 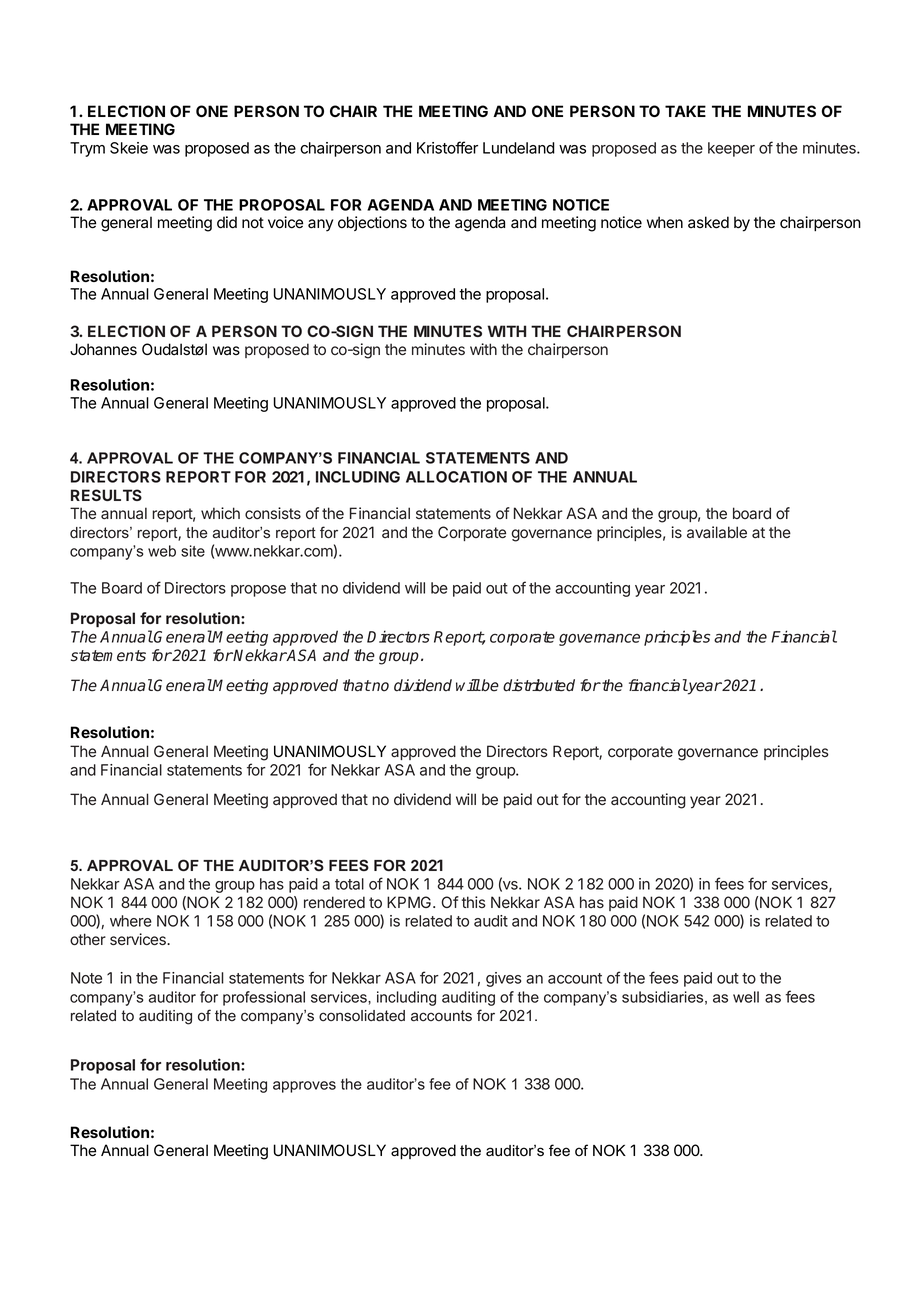 What do you see at coordinates (685, 111) in the page?
I see `TAKE` at bounding box center [685, 111].
